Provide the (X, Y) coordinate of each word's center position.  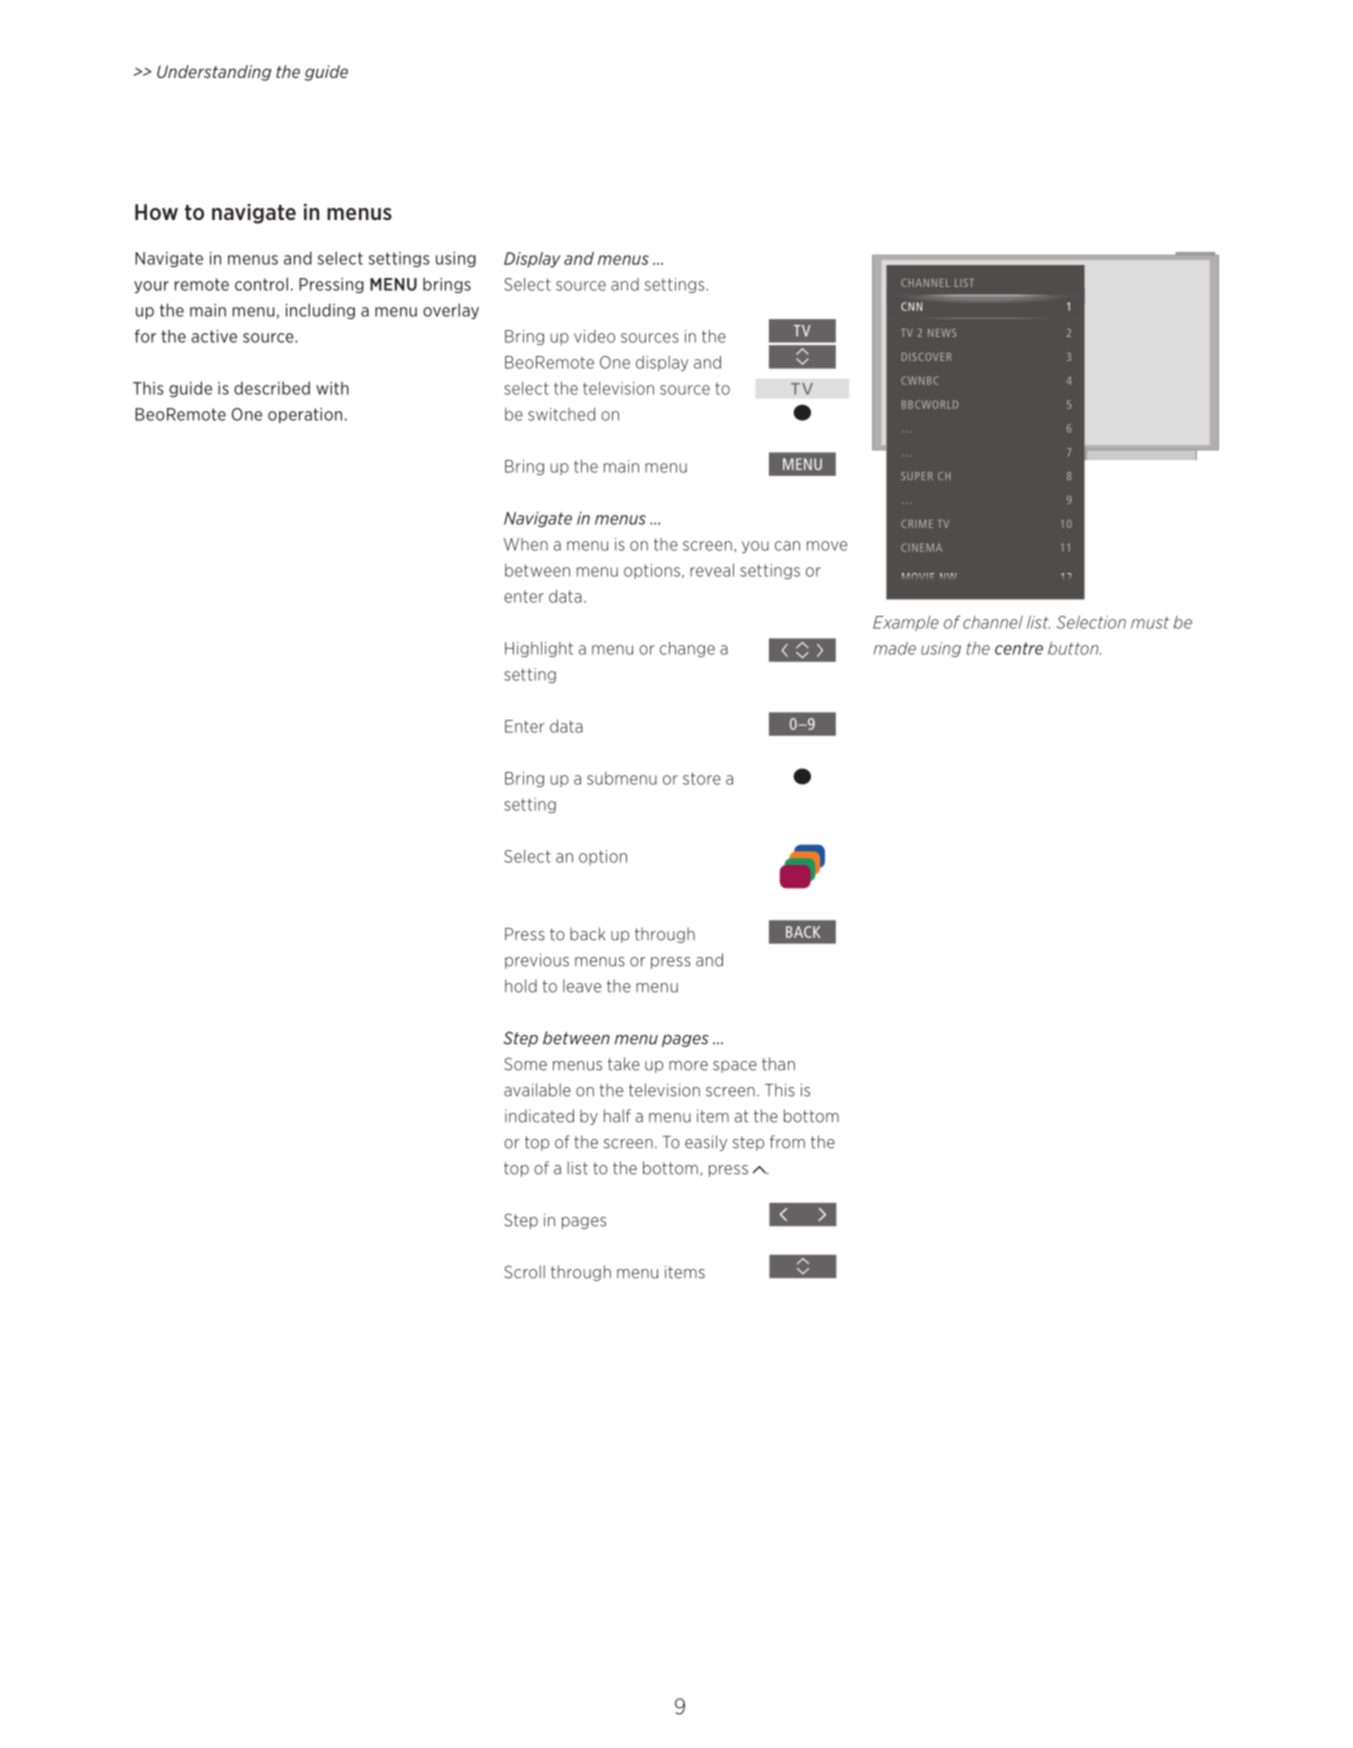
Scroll (524, 1272)
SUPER (917, 476)
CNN (911, 306)
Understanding (214, 73)
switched (561, 414)
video (594, 336)
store (702, 778)
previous (537, 961)
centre (1019, 648)
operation (305, 415)
